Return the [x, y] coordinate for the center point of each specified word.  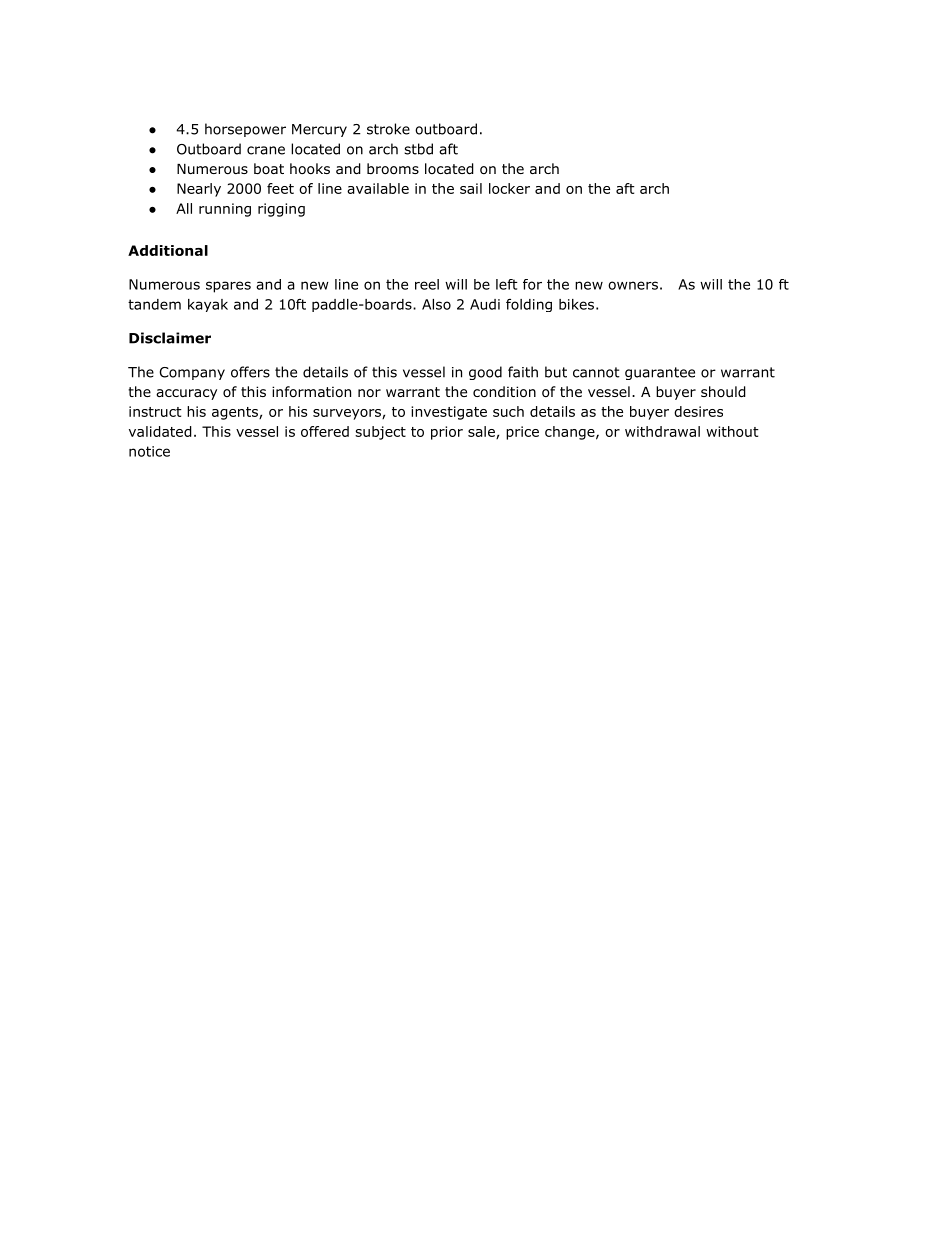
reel [427, 284]
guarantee [660, 373]
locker [509, 188]
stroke [388, 129]
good [485, 373]
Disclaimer [170, 338]
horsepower [245, 130]
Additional [168, 250]
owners [633, 285]
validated [160, 431]
